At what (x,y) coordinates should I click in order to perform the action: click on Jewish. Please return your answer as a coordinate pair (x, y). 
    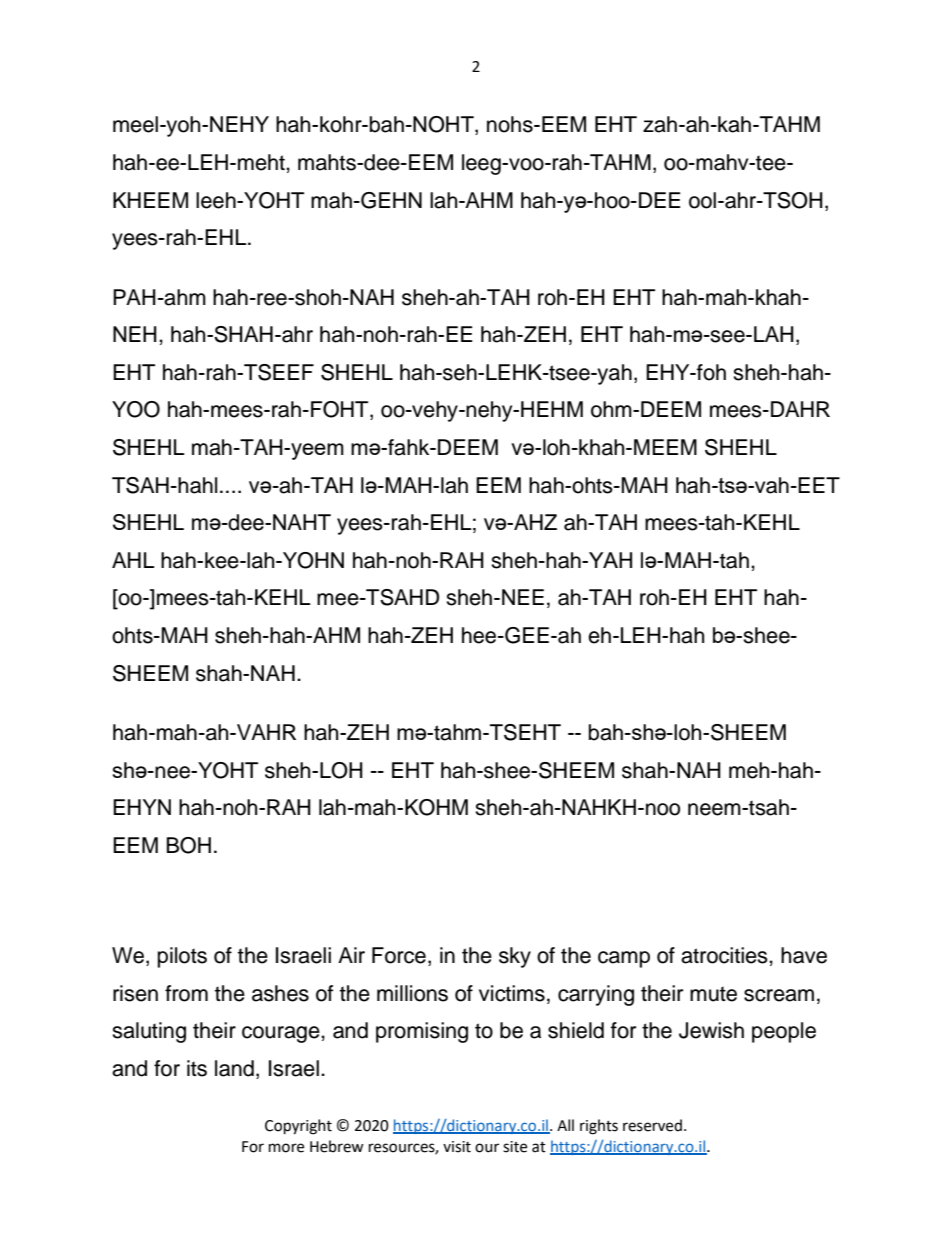
    Looking at the image, I should click on (711, 1030).
